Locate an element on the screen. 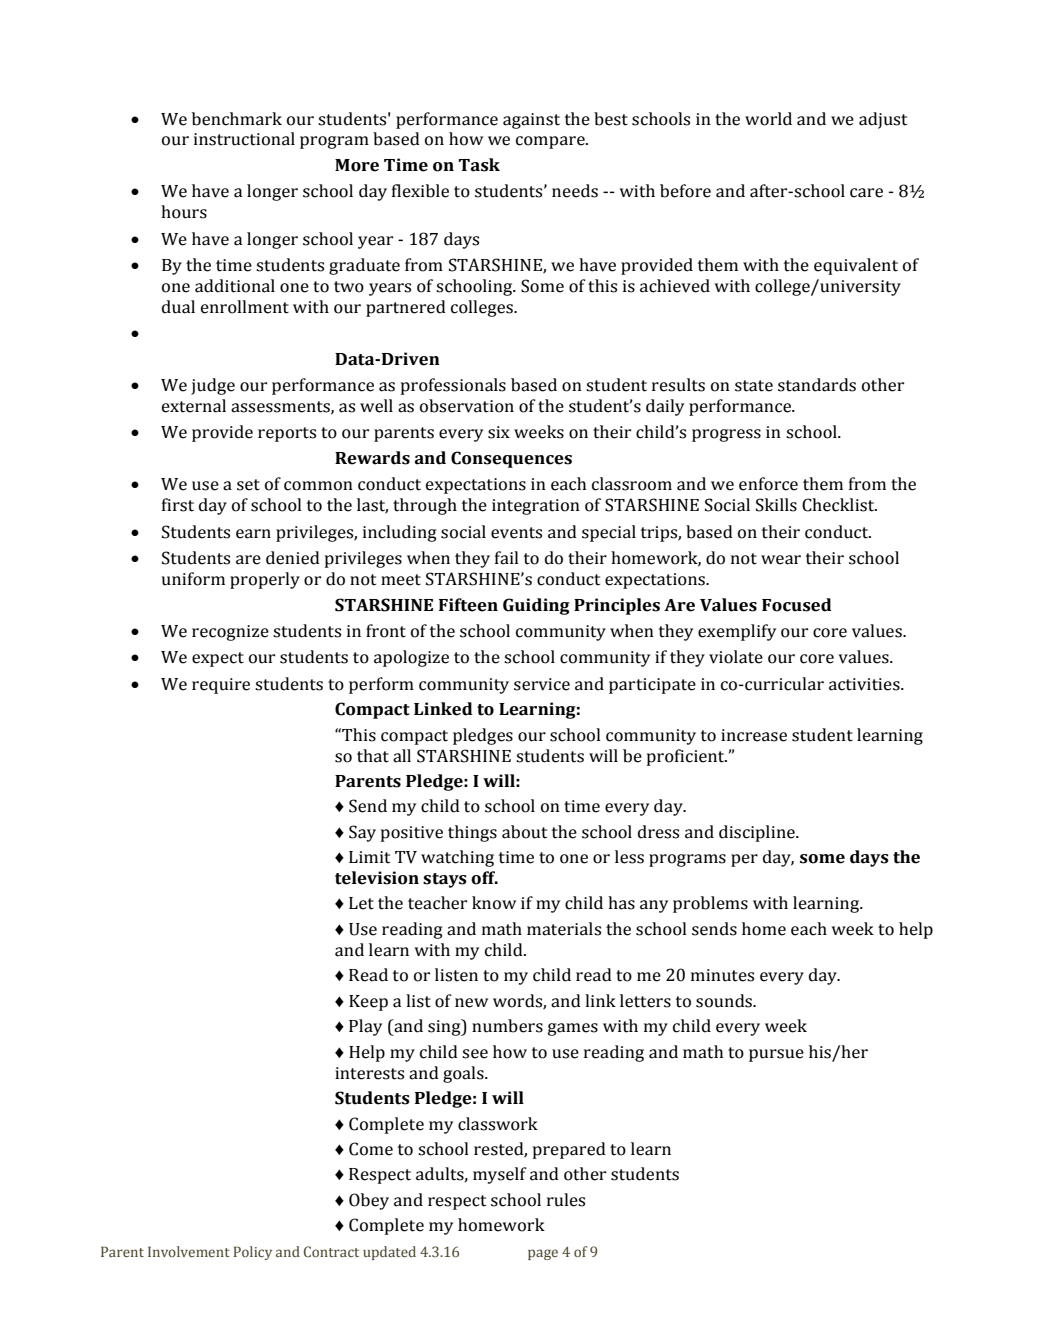 The image size is (1038, 1343). rules is located at coordinates (566, 1200).
